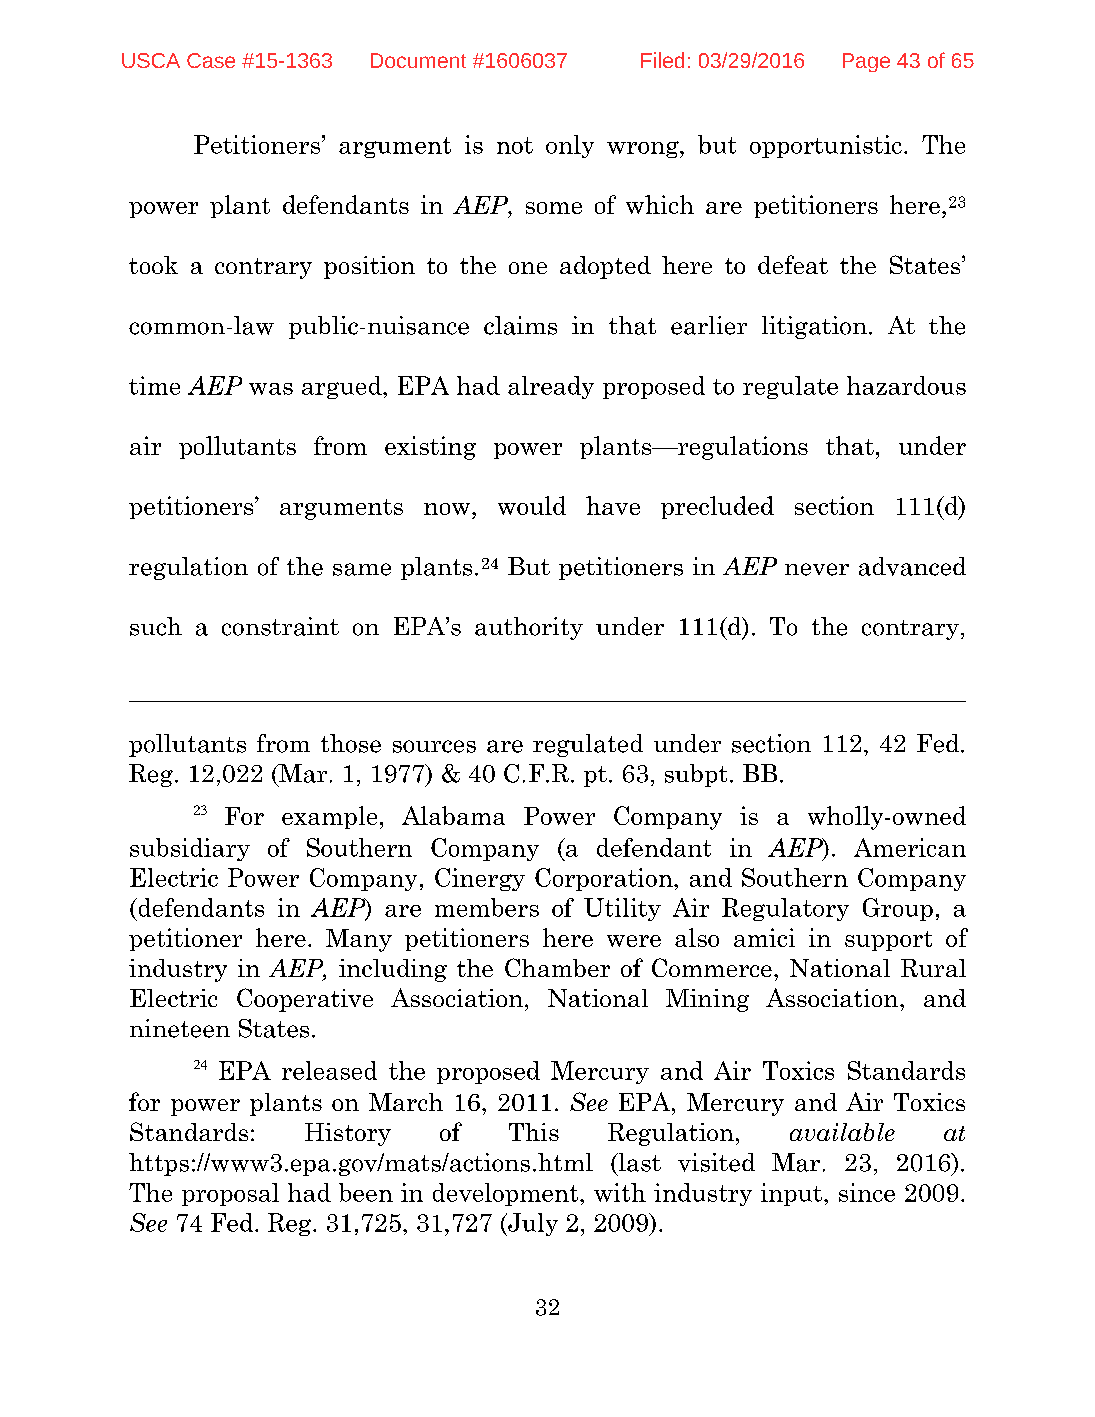 This screenshot has height=1417, width=1095. What do you see at coordinates (434, 746) in the screenshot?
I see `sources` at bounding box center [434, 746].
